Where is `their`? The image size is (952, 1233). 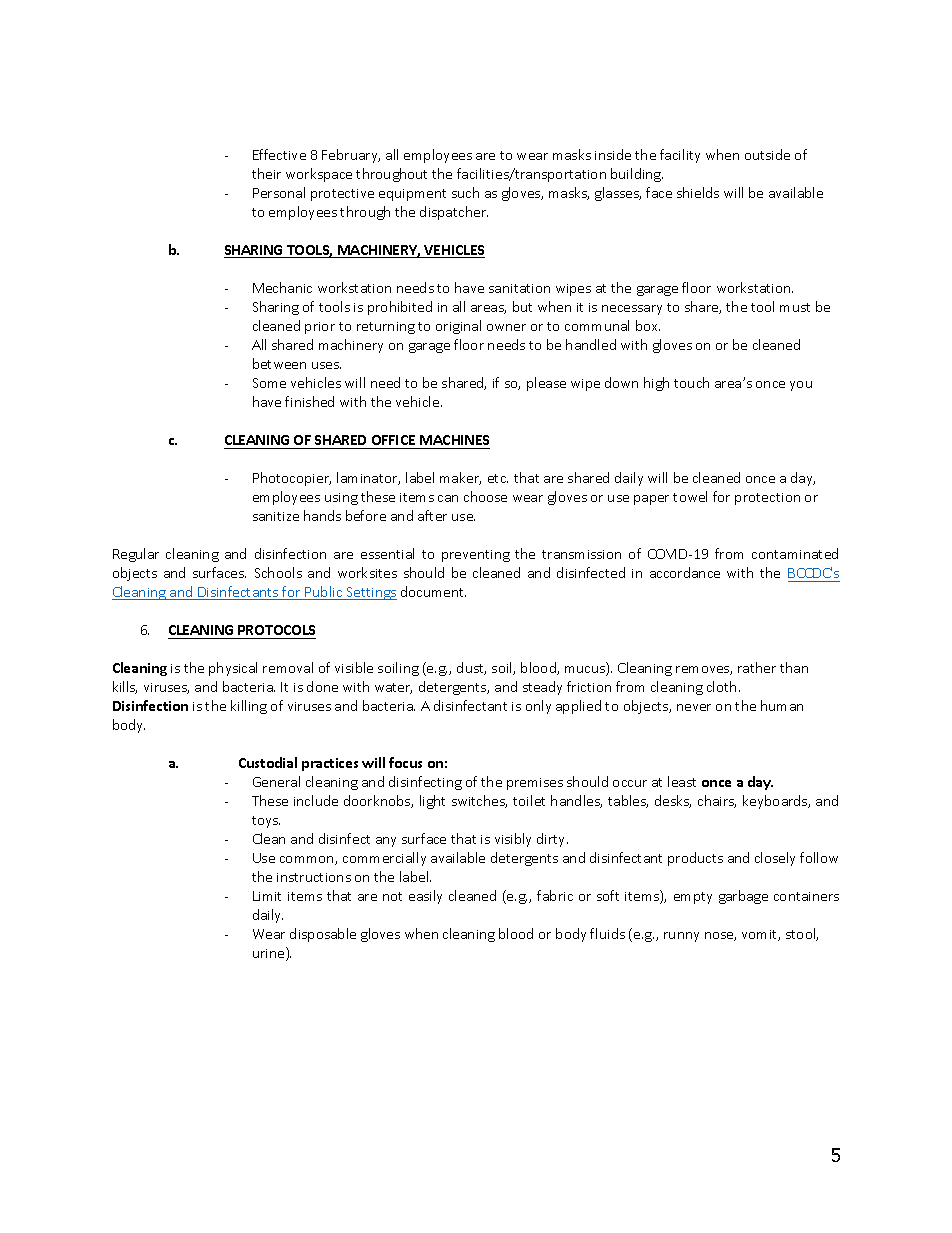 their is located at coordinates (266, 173).
